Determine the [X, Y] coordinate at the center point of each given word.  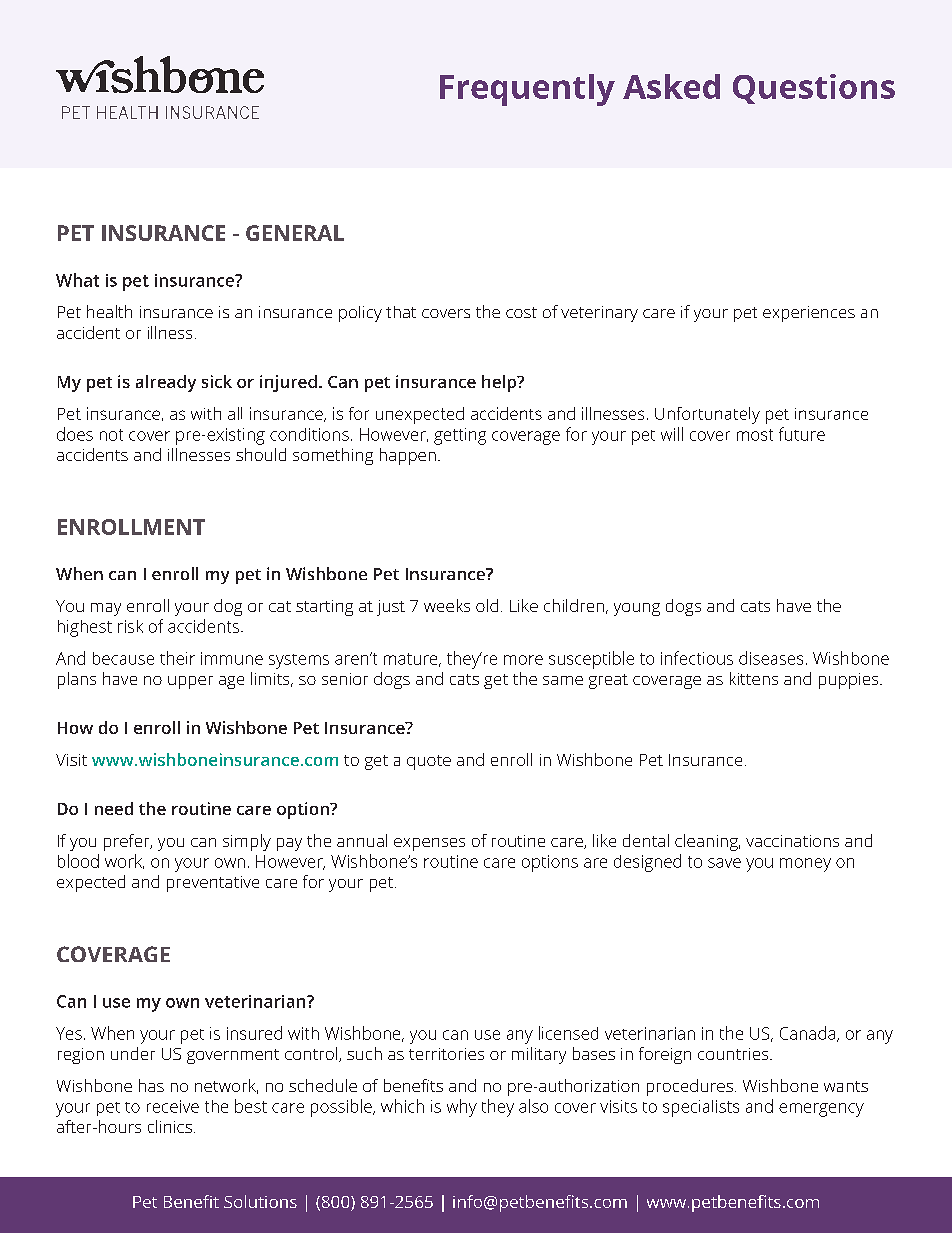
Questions [814, 89]
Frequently [527, 90]
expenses [429, 844]
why [462, 1108]
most [755, 435]
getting [460, 436]
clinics [170, 1126]
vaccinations [792, 841]
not [111, 435]
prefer [128, 842]
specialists [701, 1108]
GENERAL [295, 233]
